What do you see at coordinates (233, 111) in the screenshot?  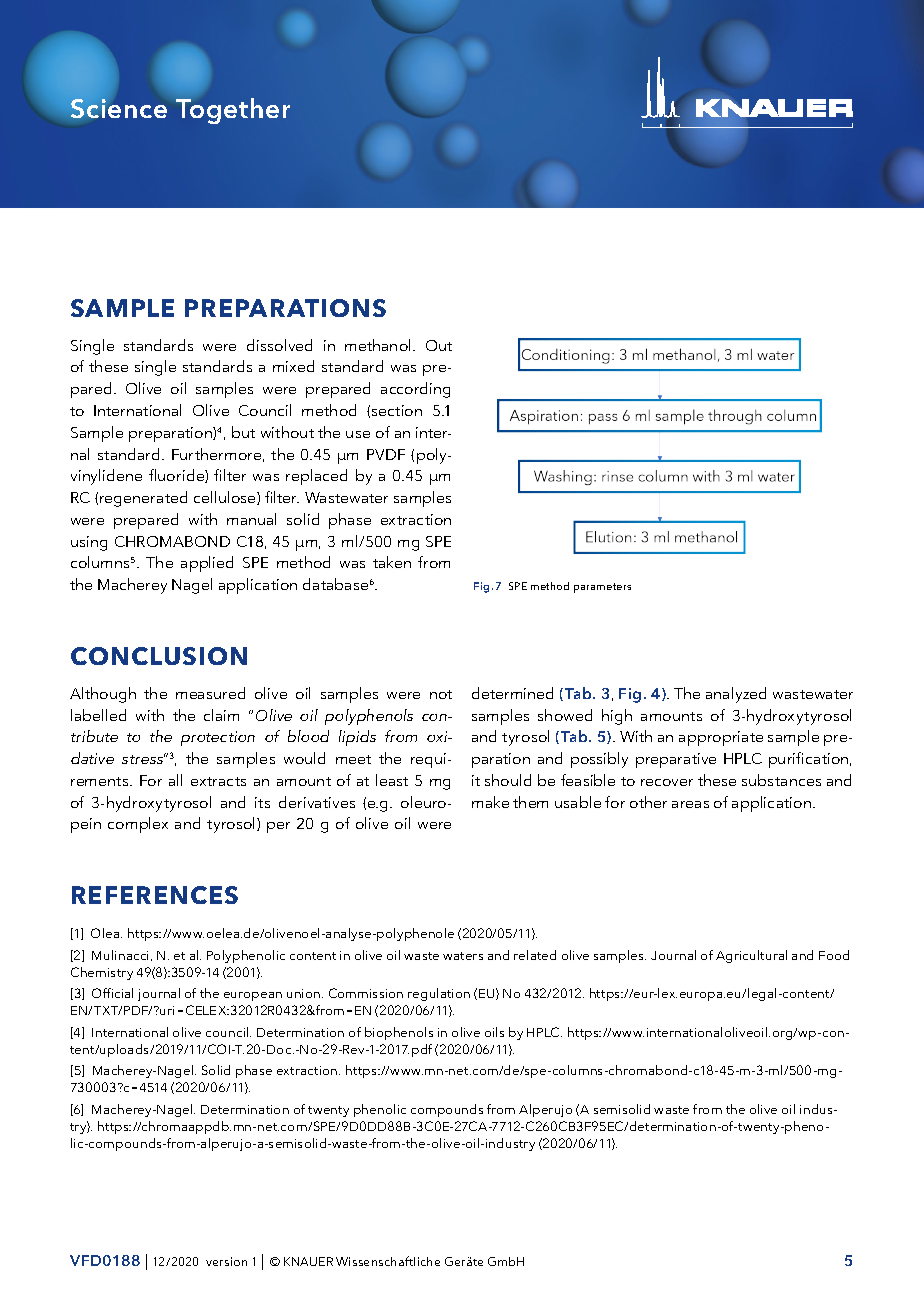 I see `Together` at bounding box center [233, 111].
